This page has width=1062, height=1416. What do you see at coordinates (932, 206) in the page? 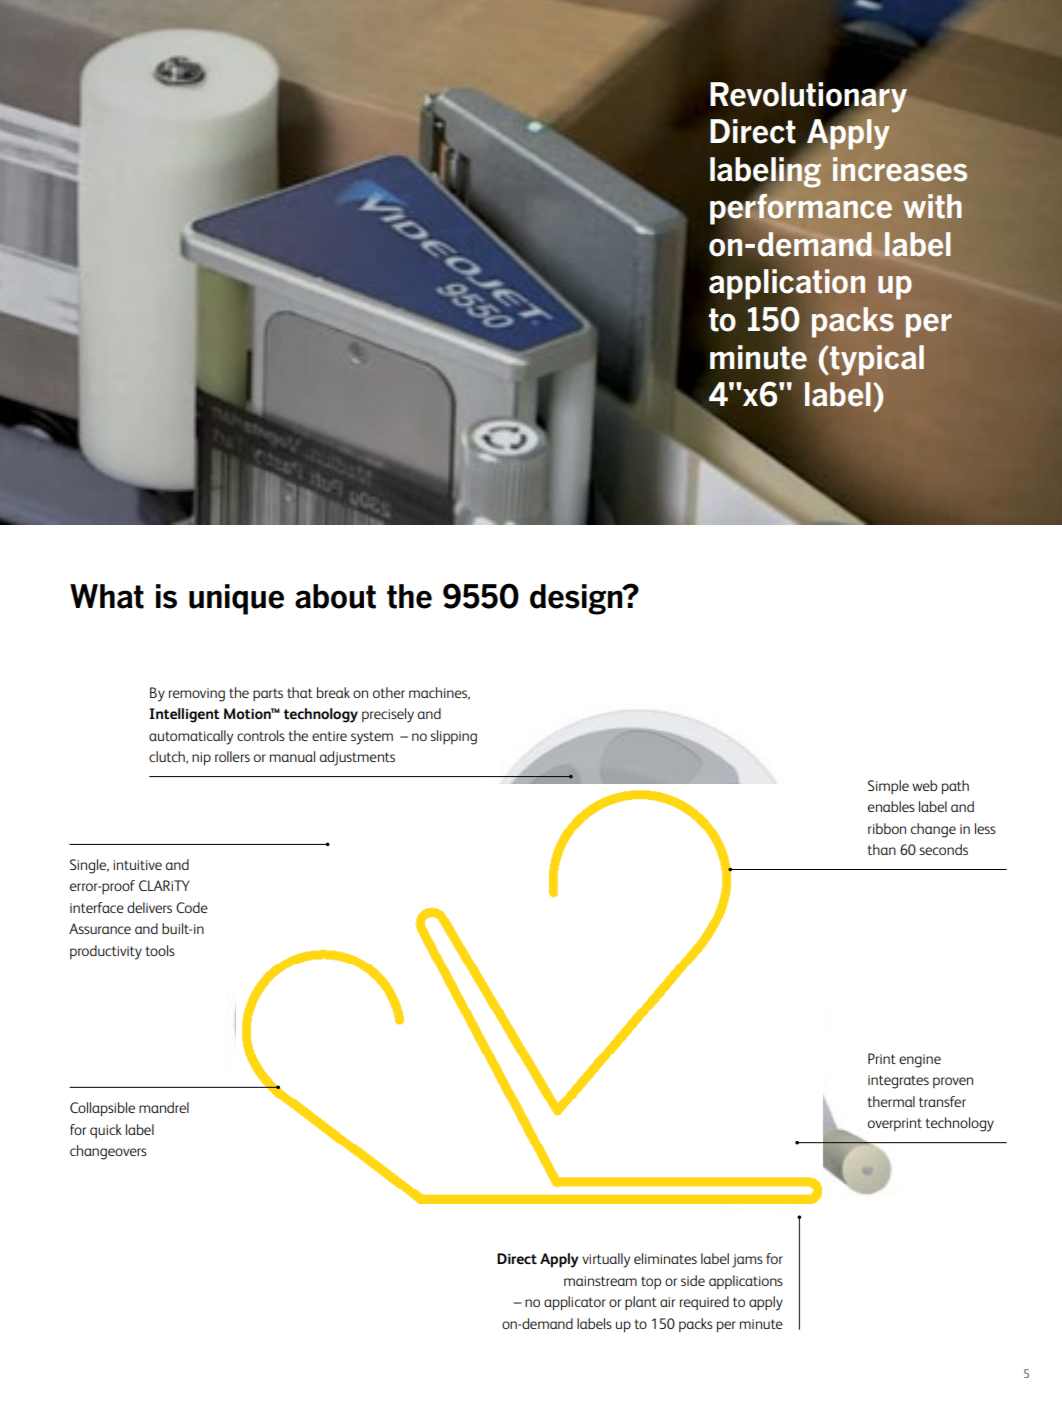
I see `with` at bounding box center [932, 206].
